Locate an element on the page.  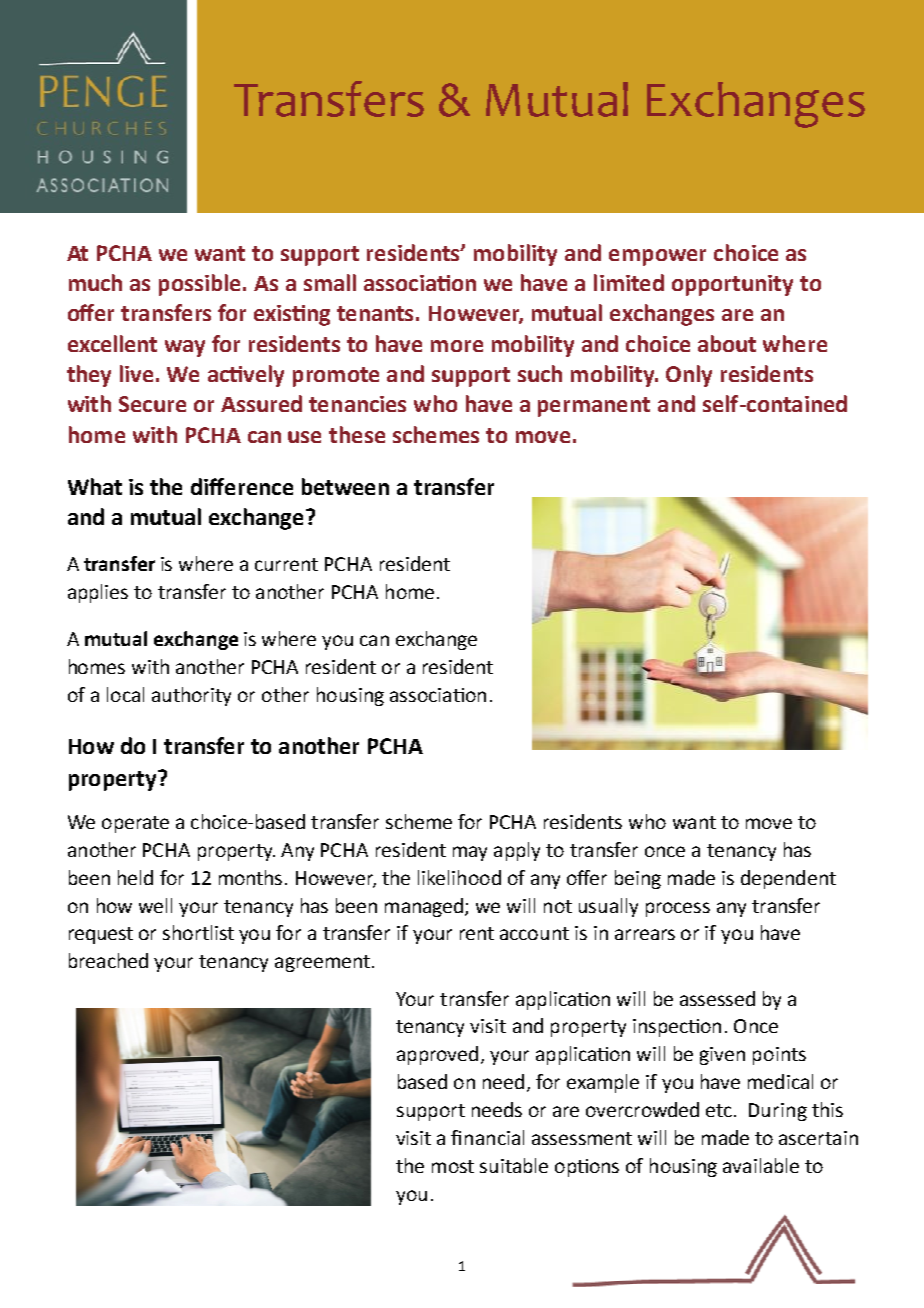
Only is located at coordinates (689, 376).
